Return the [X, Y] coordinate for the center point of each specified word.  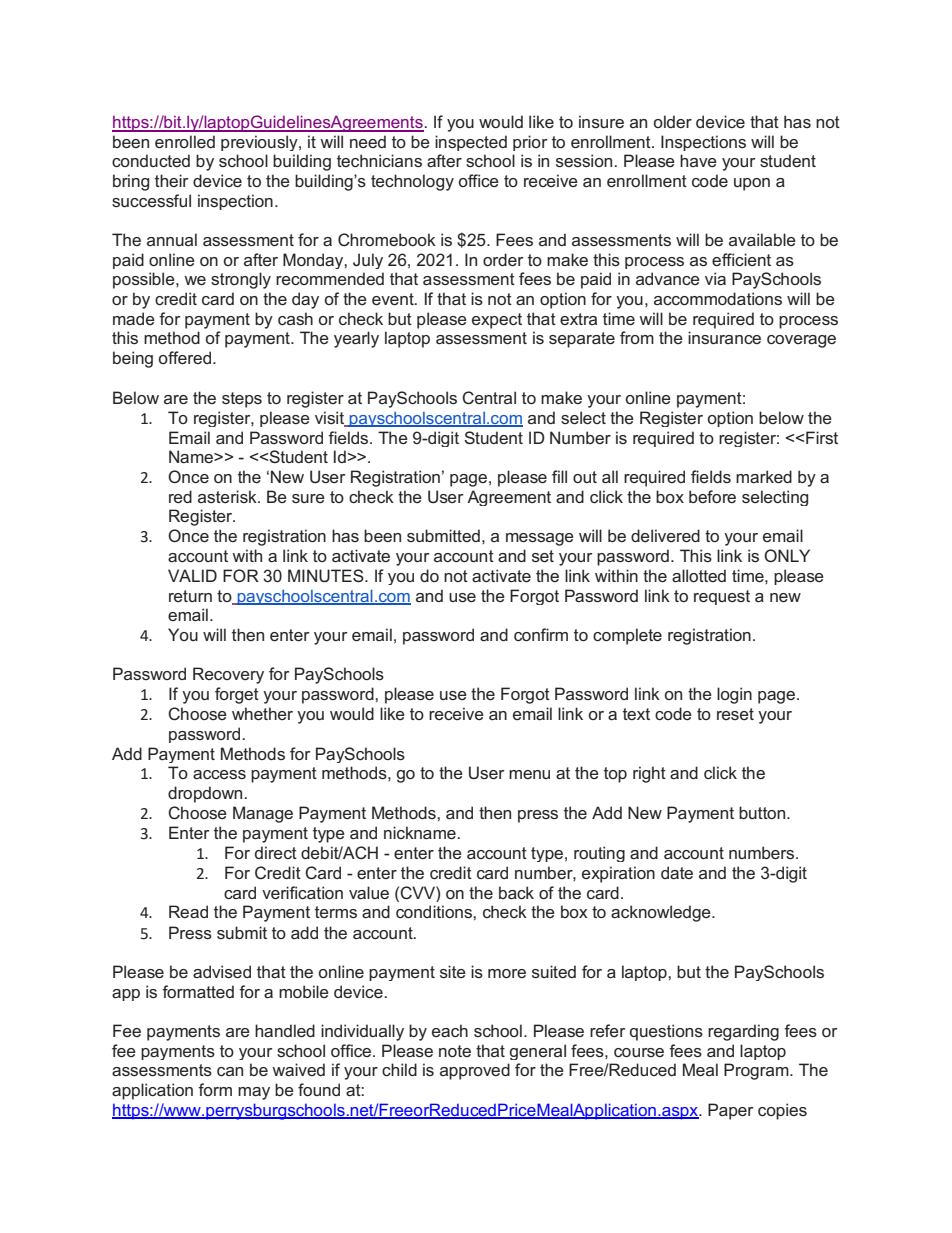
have [698, 160]
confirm [541, 634]
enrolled [185, 141]
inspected [471, 143]
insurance [724, 337]
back [516, 892]
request [722, 597]
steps [242, 400]
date [677, 872]
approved [475, 1071]
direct [276, 852]
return [190, 596]
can [230, 1071]
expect [497, 321]
